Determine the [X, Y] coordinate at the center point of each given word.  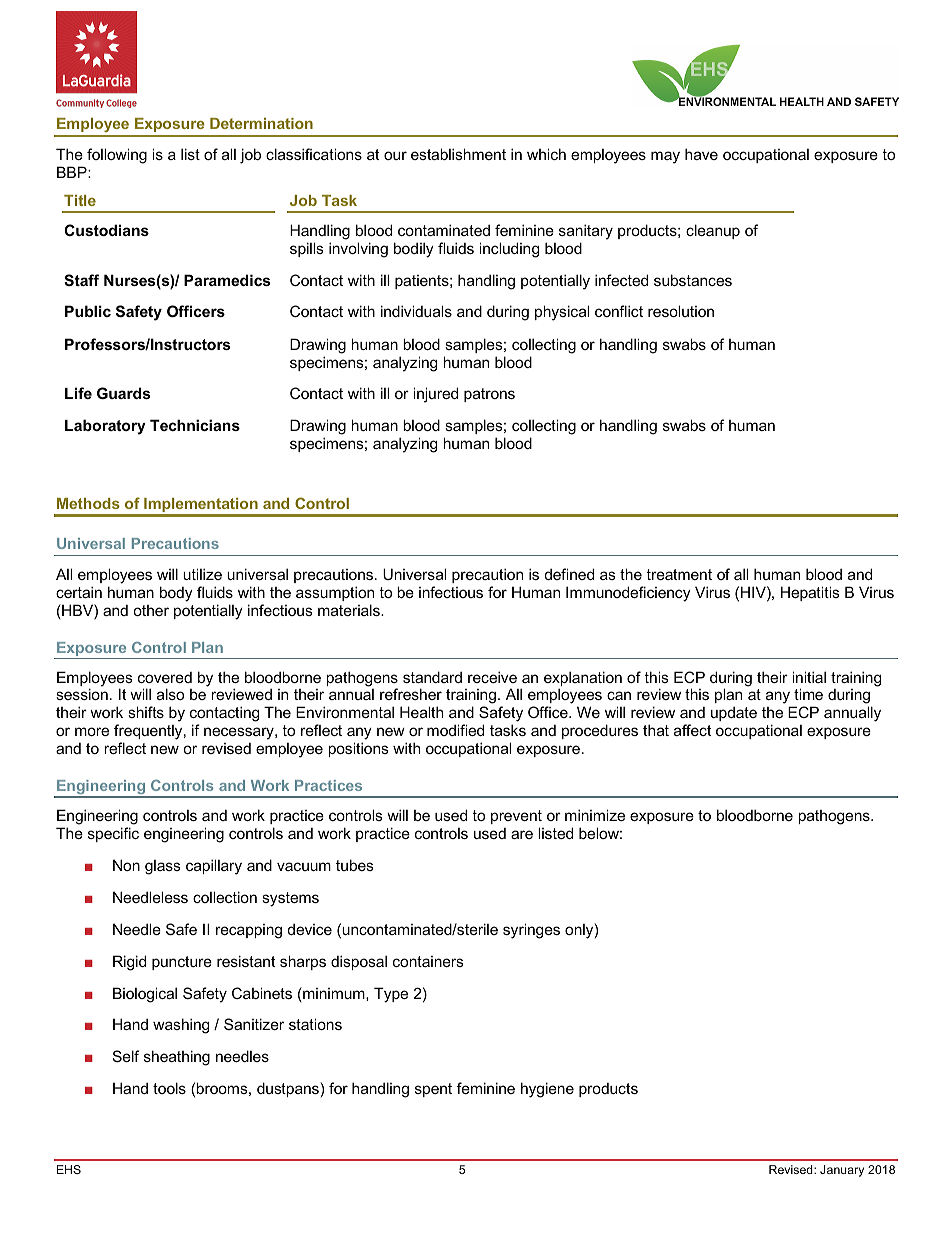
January [842, 1171]
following [117, 156]
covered [165, 677]
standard [432, 677]
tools [169, 1088]
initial [809, 677]
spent [433, 1090]
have [701, 154]
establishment [458, 154]
